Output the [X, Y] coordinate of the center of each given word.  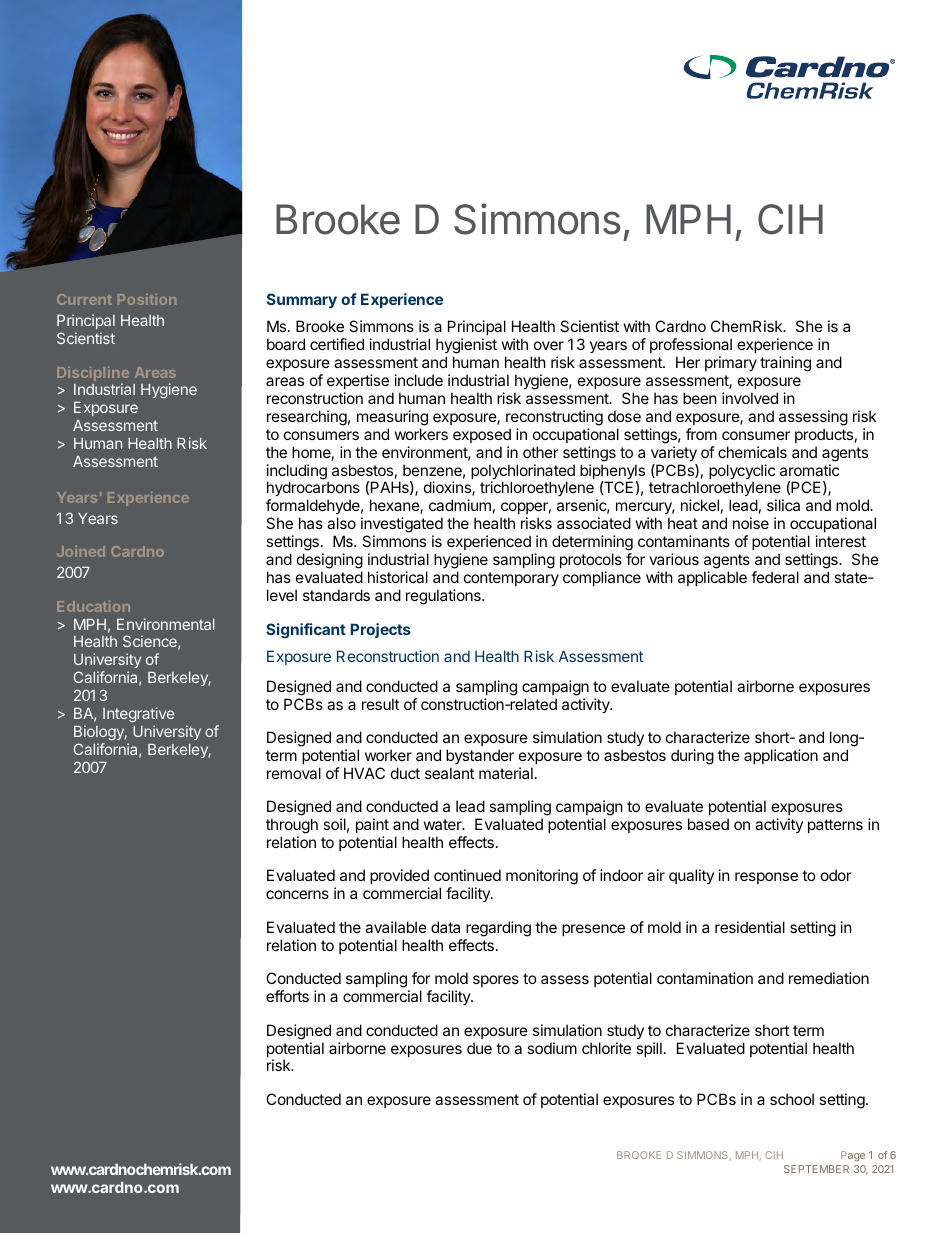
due [479, 1048]
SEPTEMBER [816, 1169]
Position [147, 299]
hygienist [466, 347]
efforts [287, 996]
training [785, 364]
